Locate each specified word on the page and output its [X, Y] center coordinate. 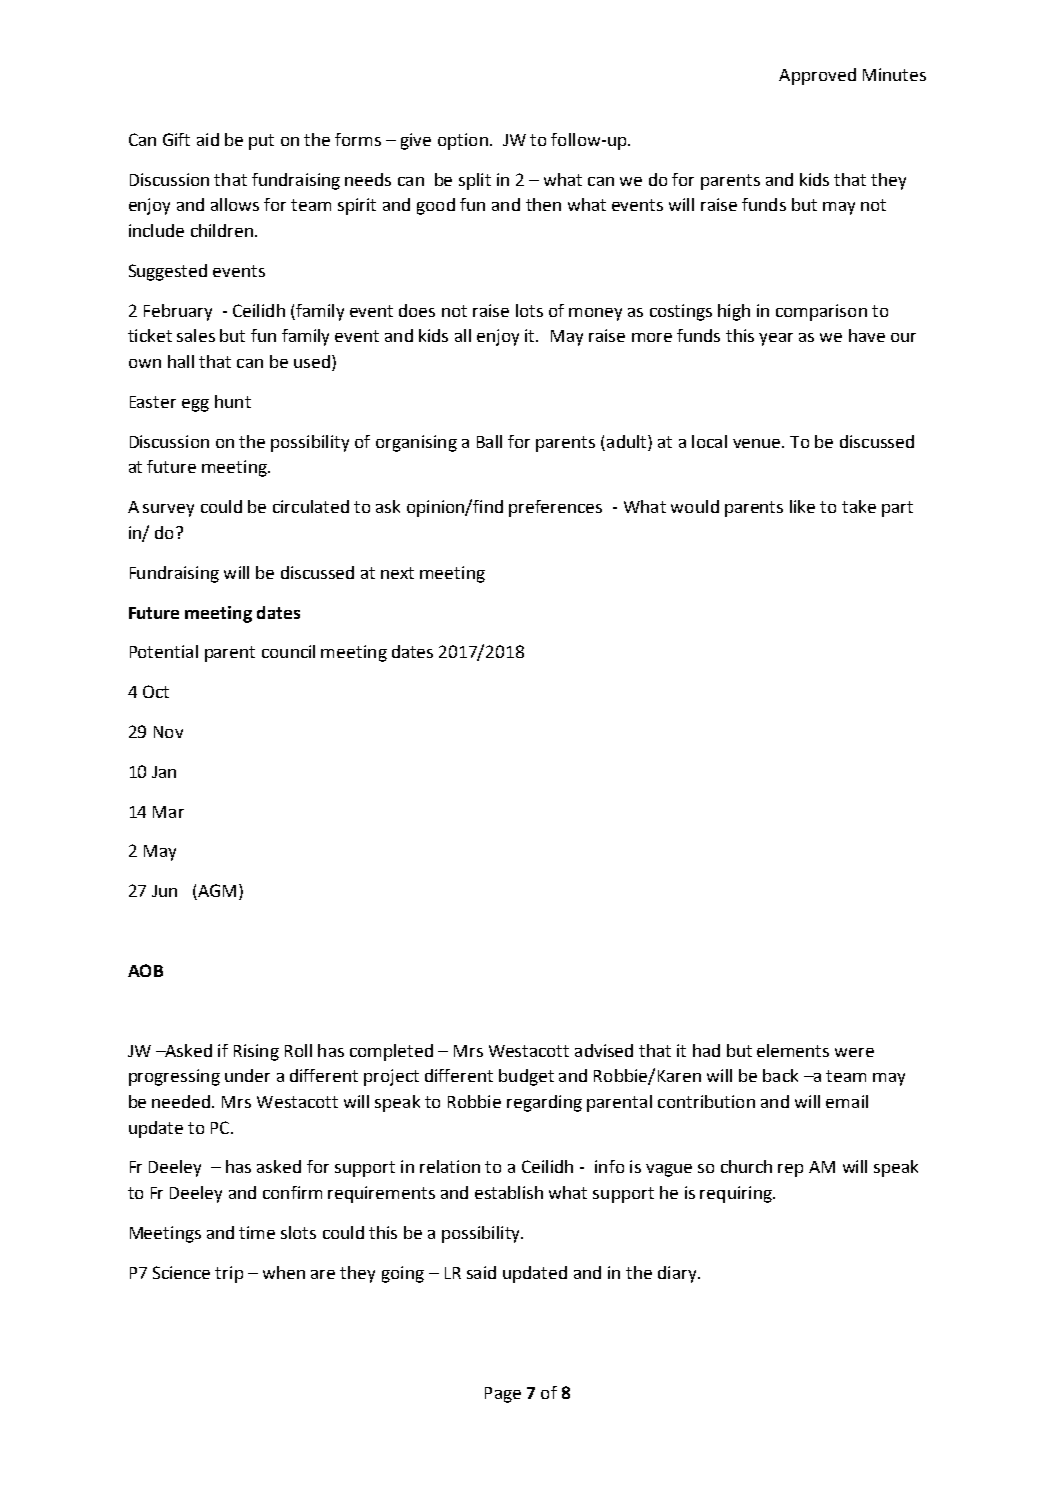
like [802, 506]
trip [229, 1274]
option [463, 141]
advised [604, 1050]
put [261, 142]
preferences [555, 508]
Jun [164, 891]
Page [503, 1395]
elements [793, 1050]
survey [168, 510]
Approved [817, 76]
